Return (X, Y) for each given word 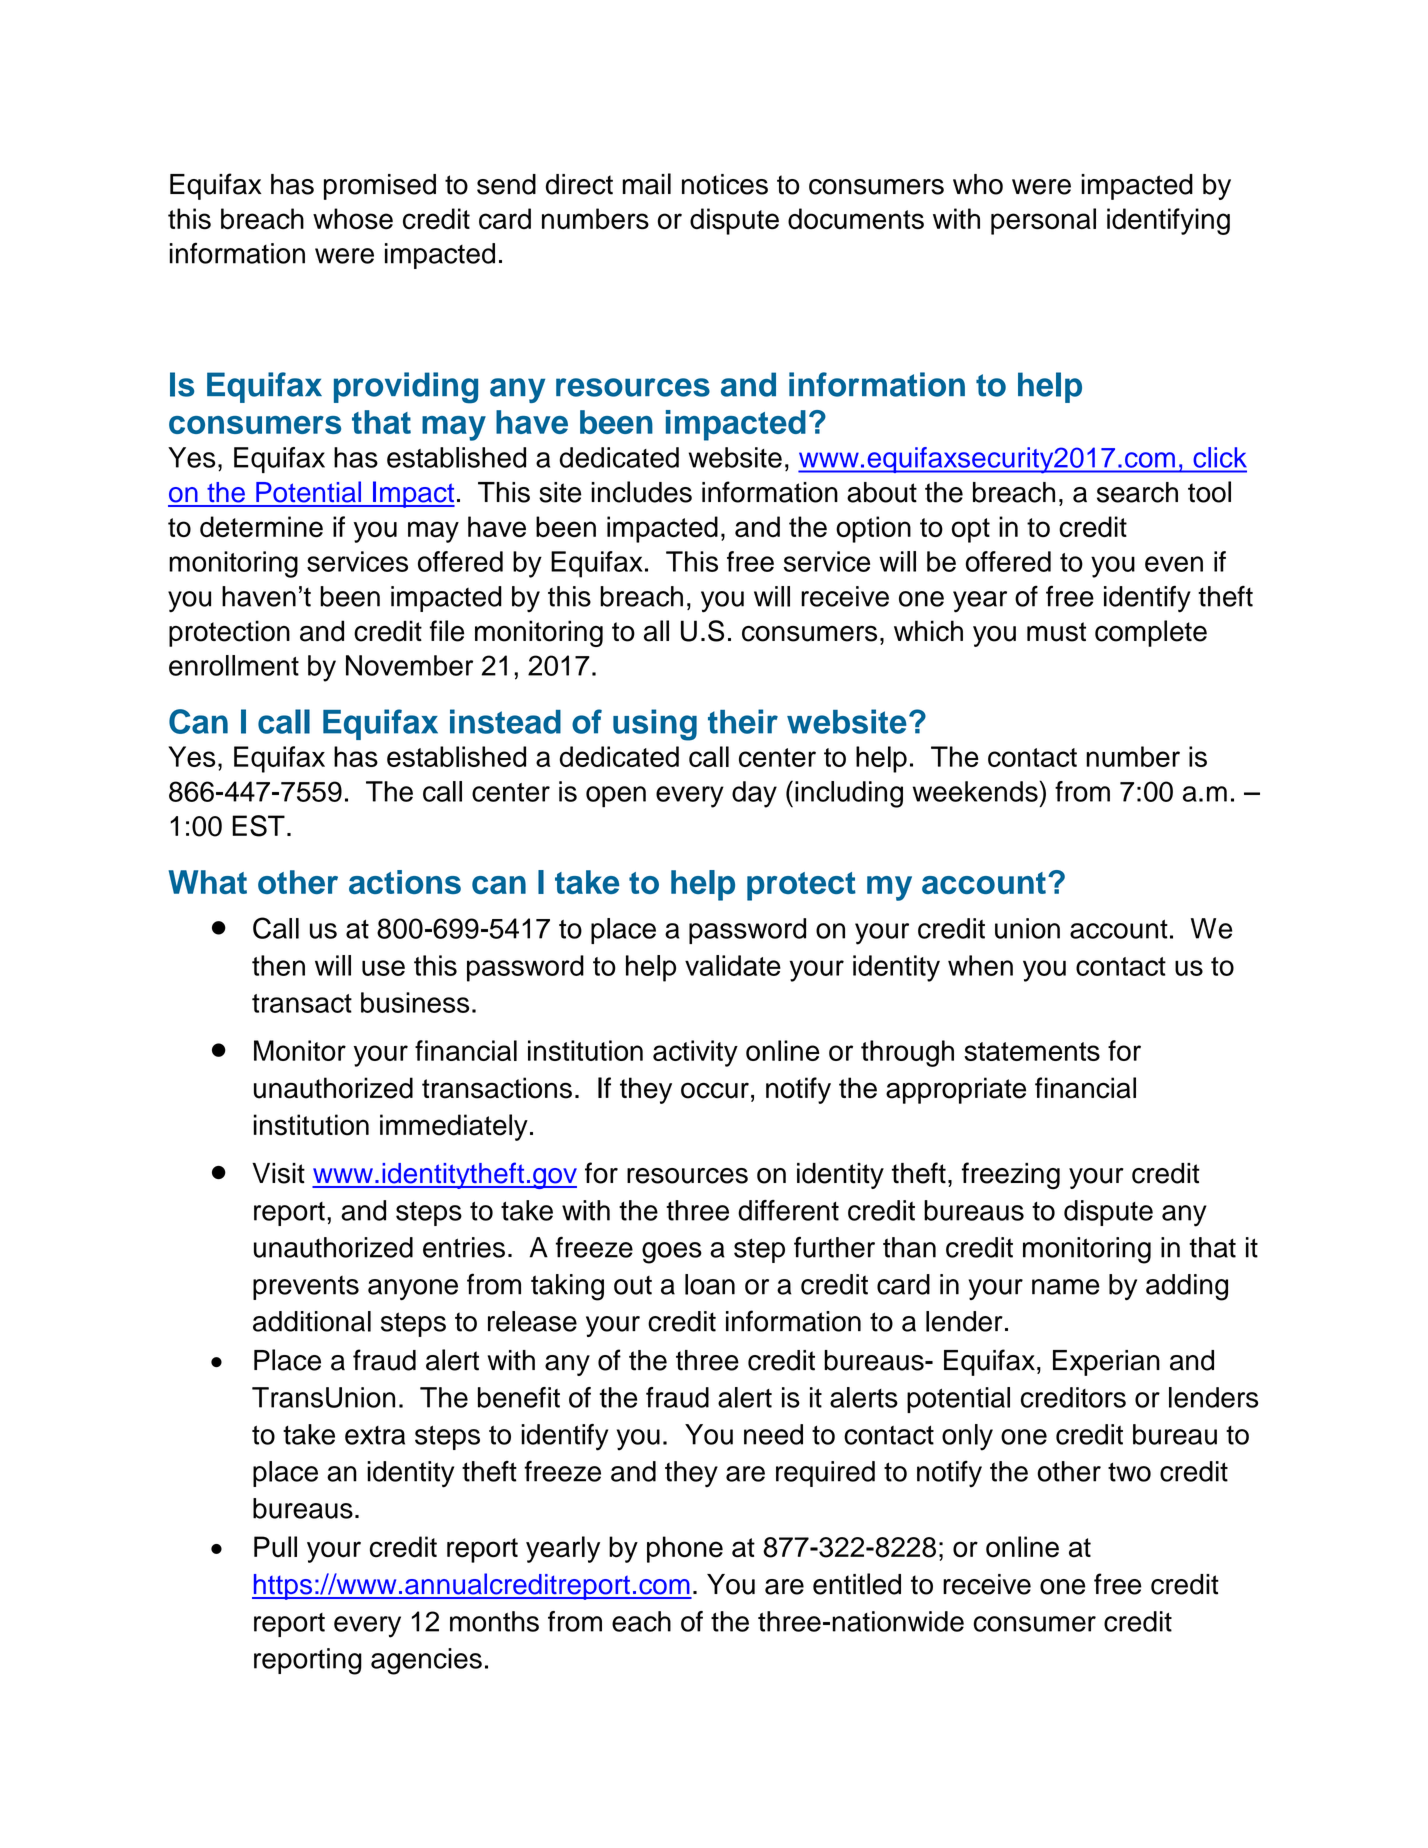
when (980, 965)
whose (353, 219)
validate (733, 965)
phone (685, 1549)
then (278, 965)
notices (725, 184)
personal (1043, 221)
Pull (275, 1547)
